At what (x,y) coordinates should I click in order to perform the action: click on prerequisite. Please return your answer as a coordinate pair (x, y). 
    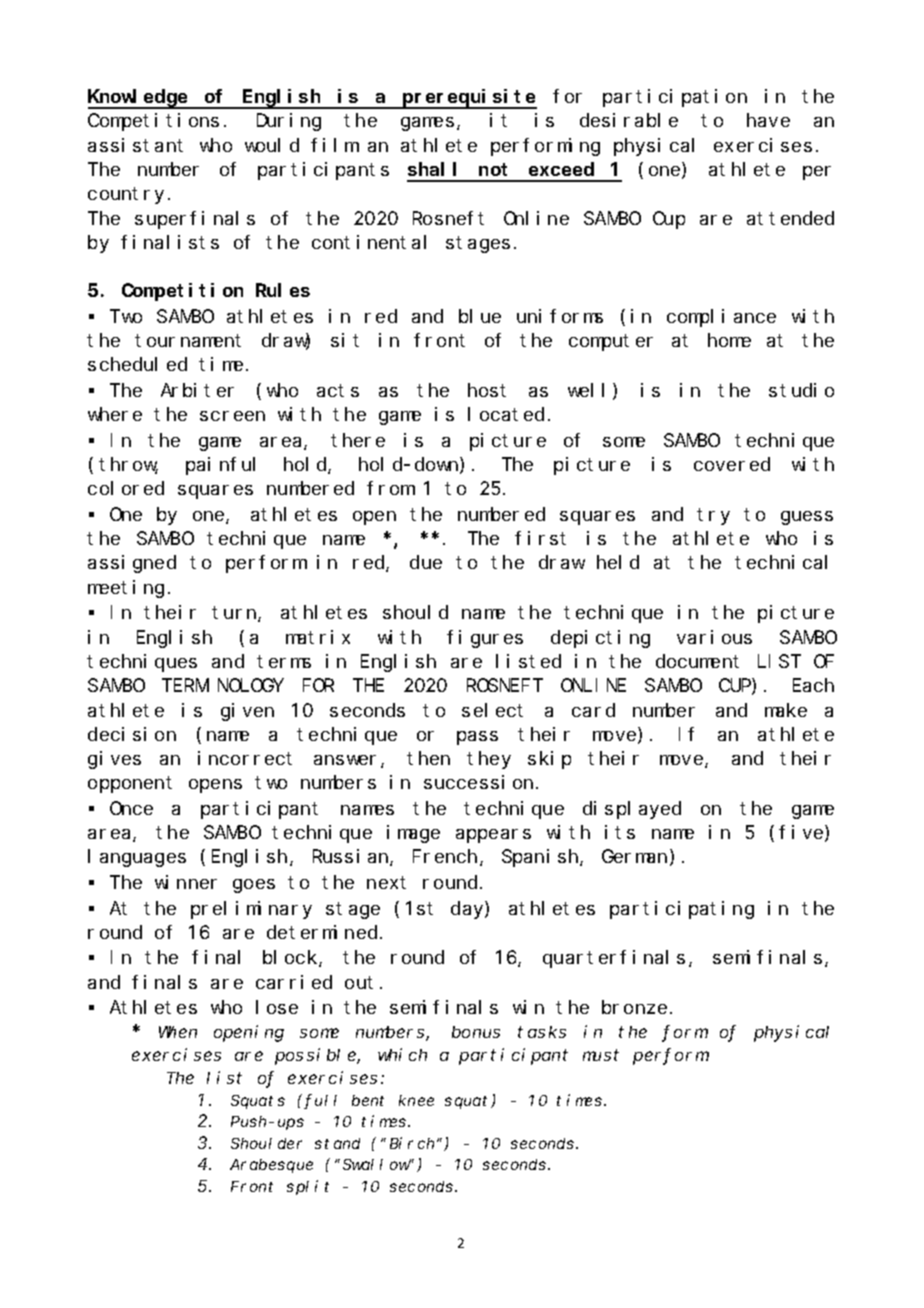
    Looking at the image, I should click on (469, 99).
